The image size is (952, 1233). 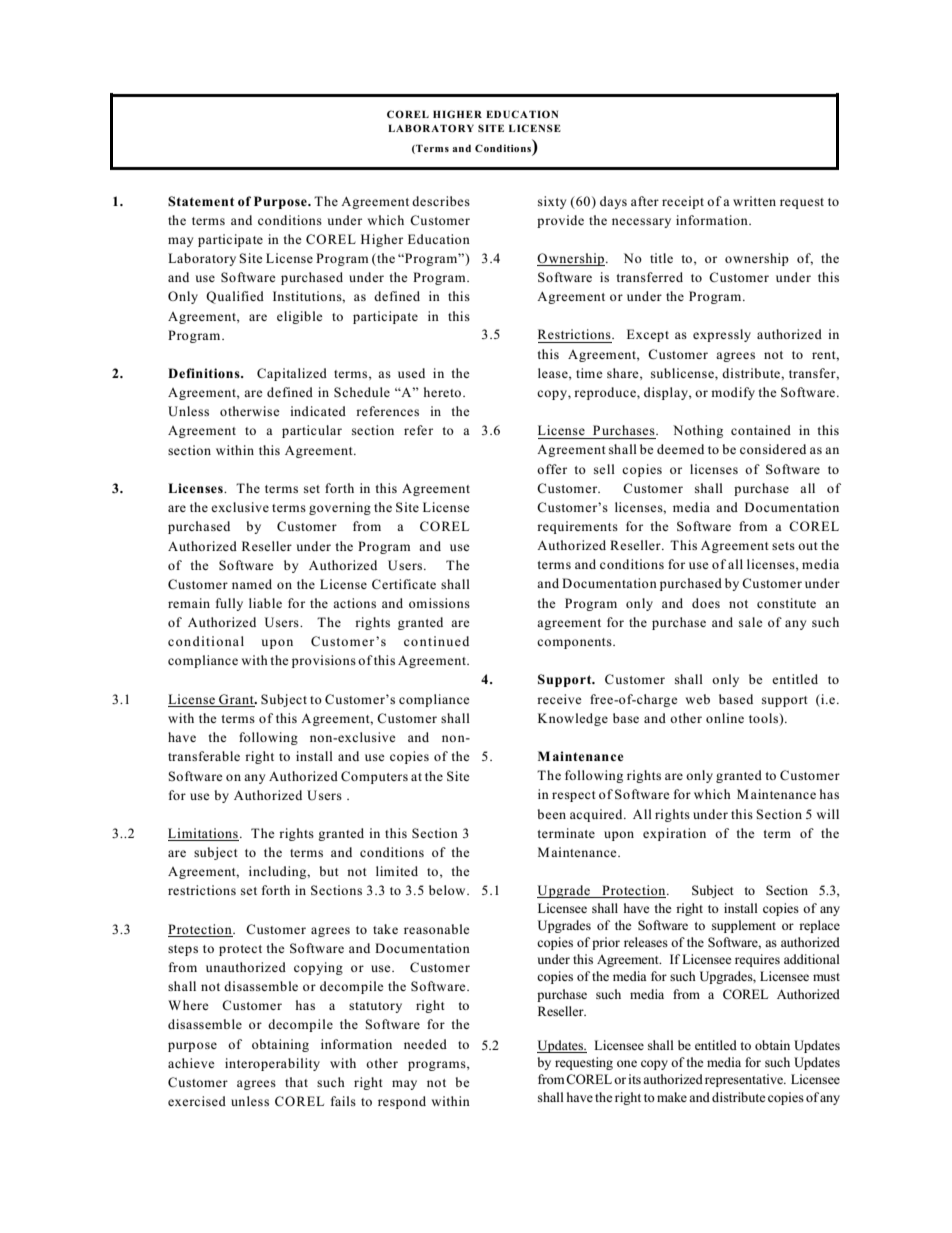 I want to click on interoperability, so click(x=272, y=1064).
